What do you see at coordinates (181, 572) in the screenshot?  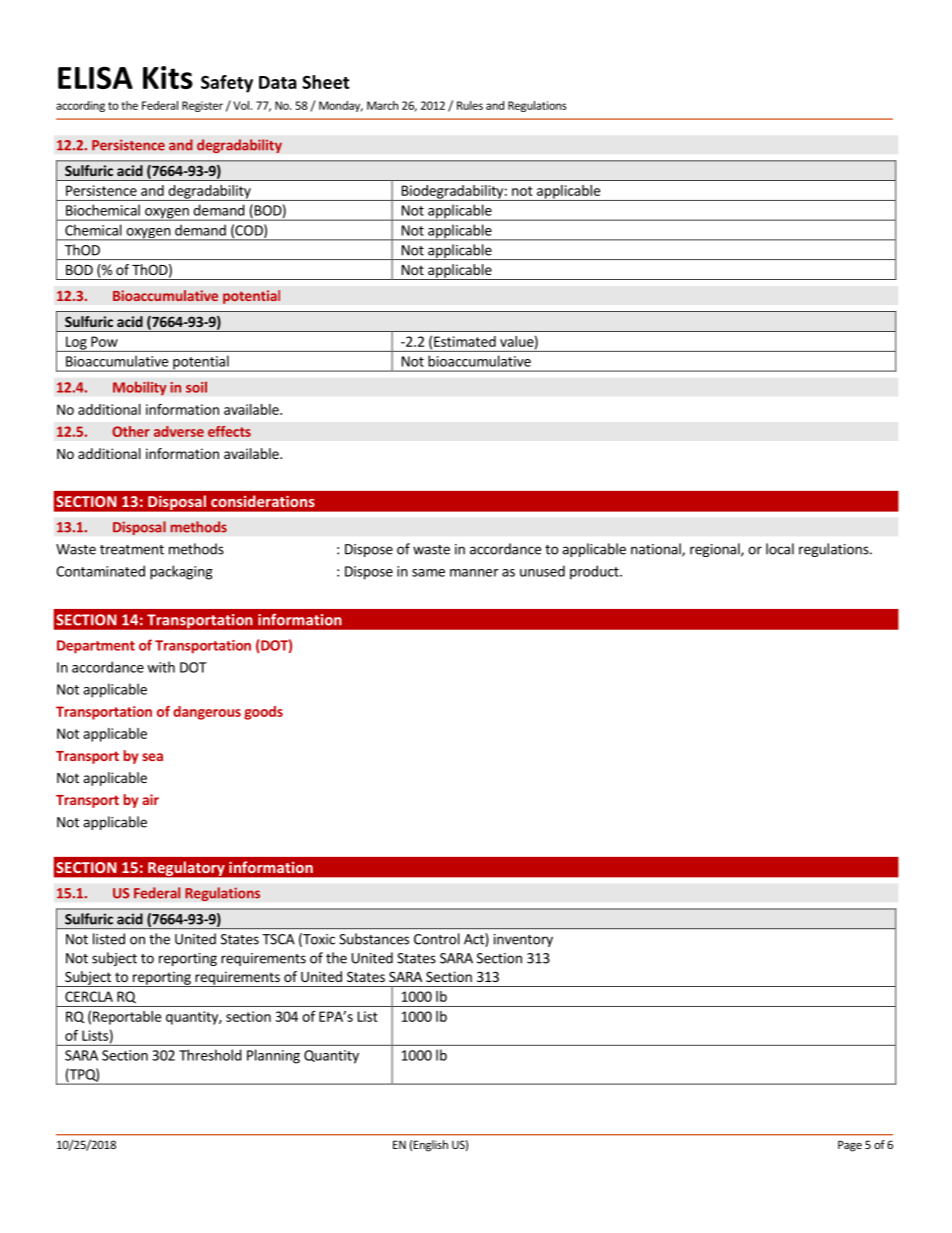 I see `packaging` at bounding box center [181, 572].
